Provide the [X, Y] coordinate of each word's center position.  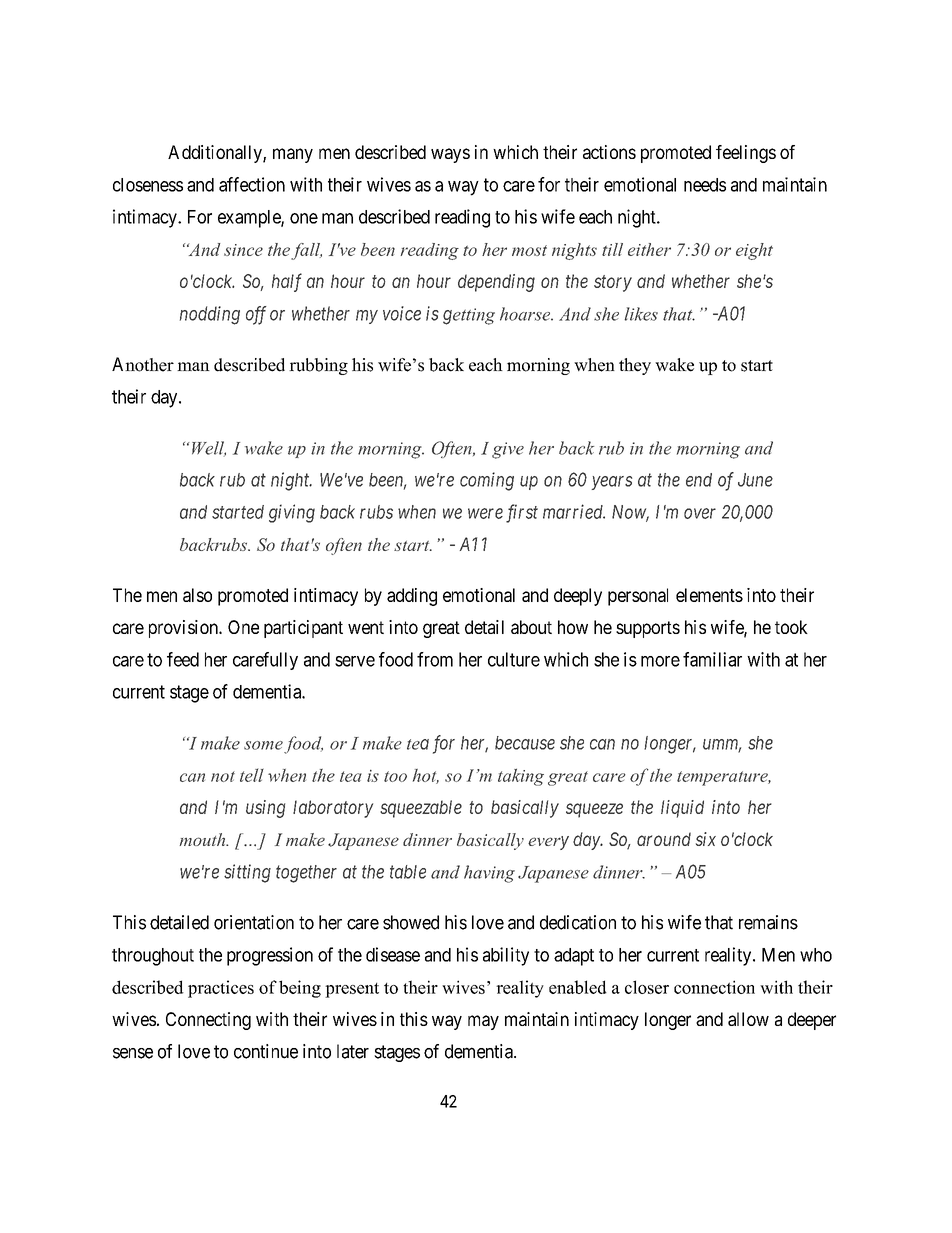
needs [705, 185]
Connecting [208, 1021]
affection [252, 184]
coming [487, 481]
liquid [682, 809]
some [263, 745]
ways [450, 155]
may [483, 1022]
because [525, 743]
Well [207, 449]
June [755, 480]
